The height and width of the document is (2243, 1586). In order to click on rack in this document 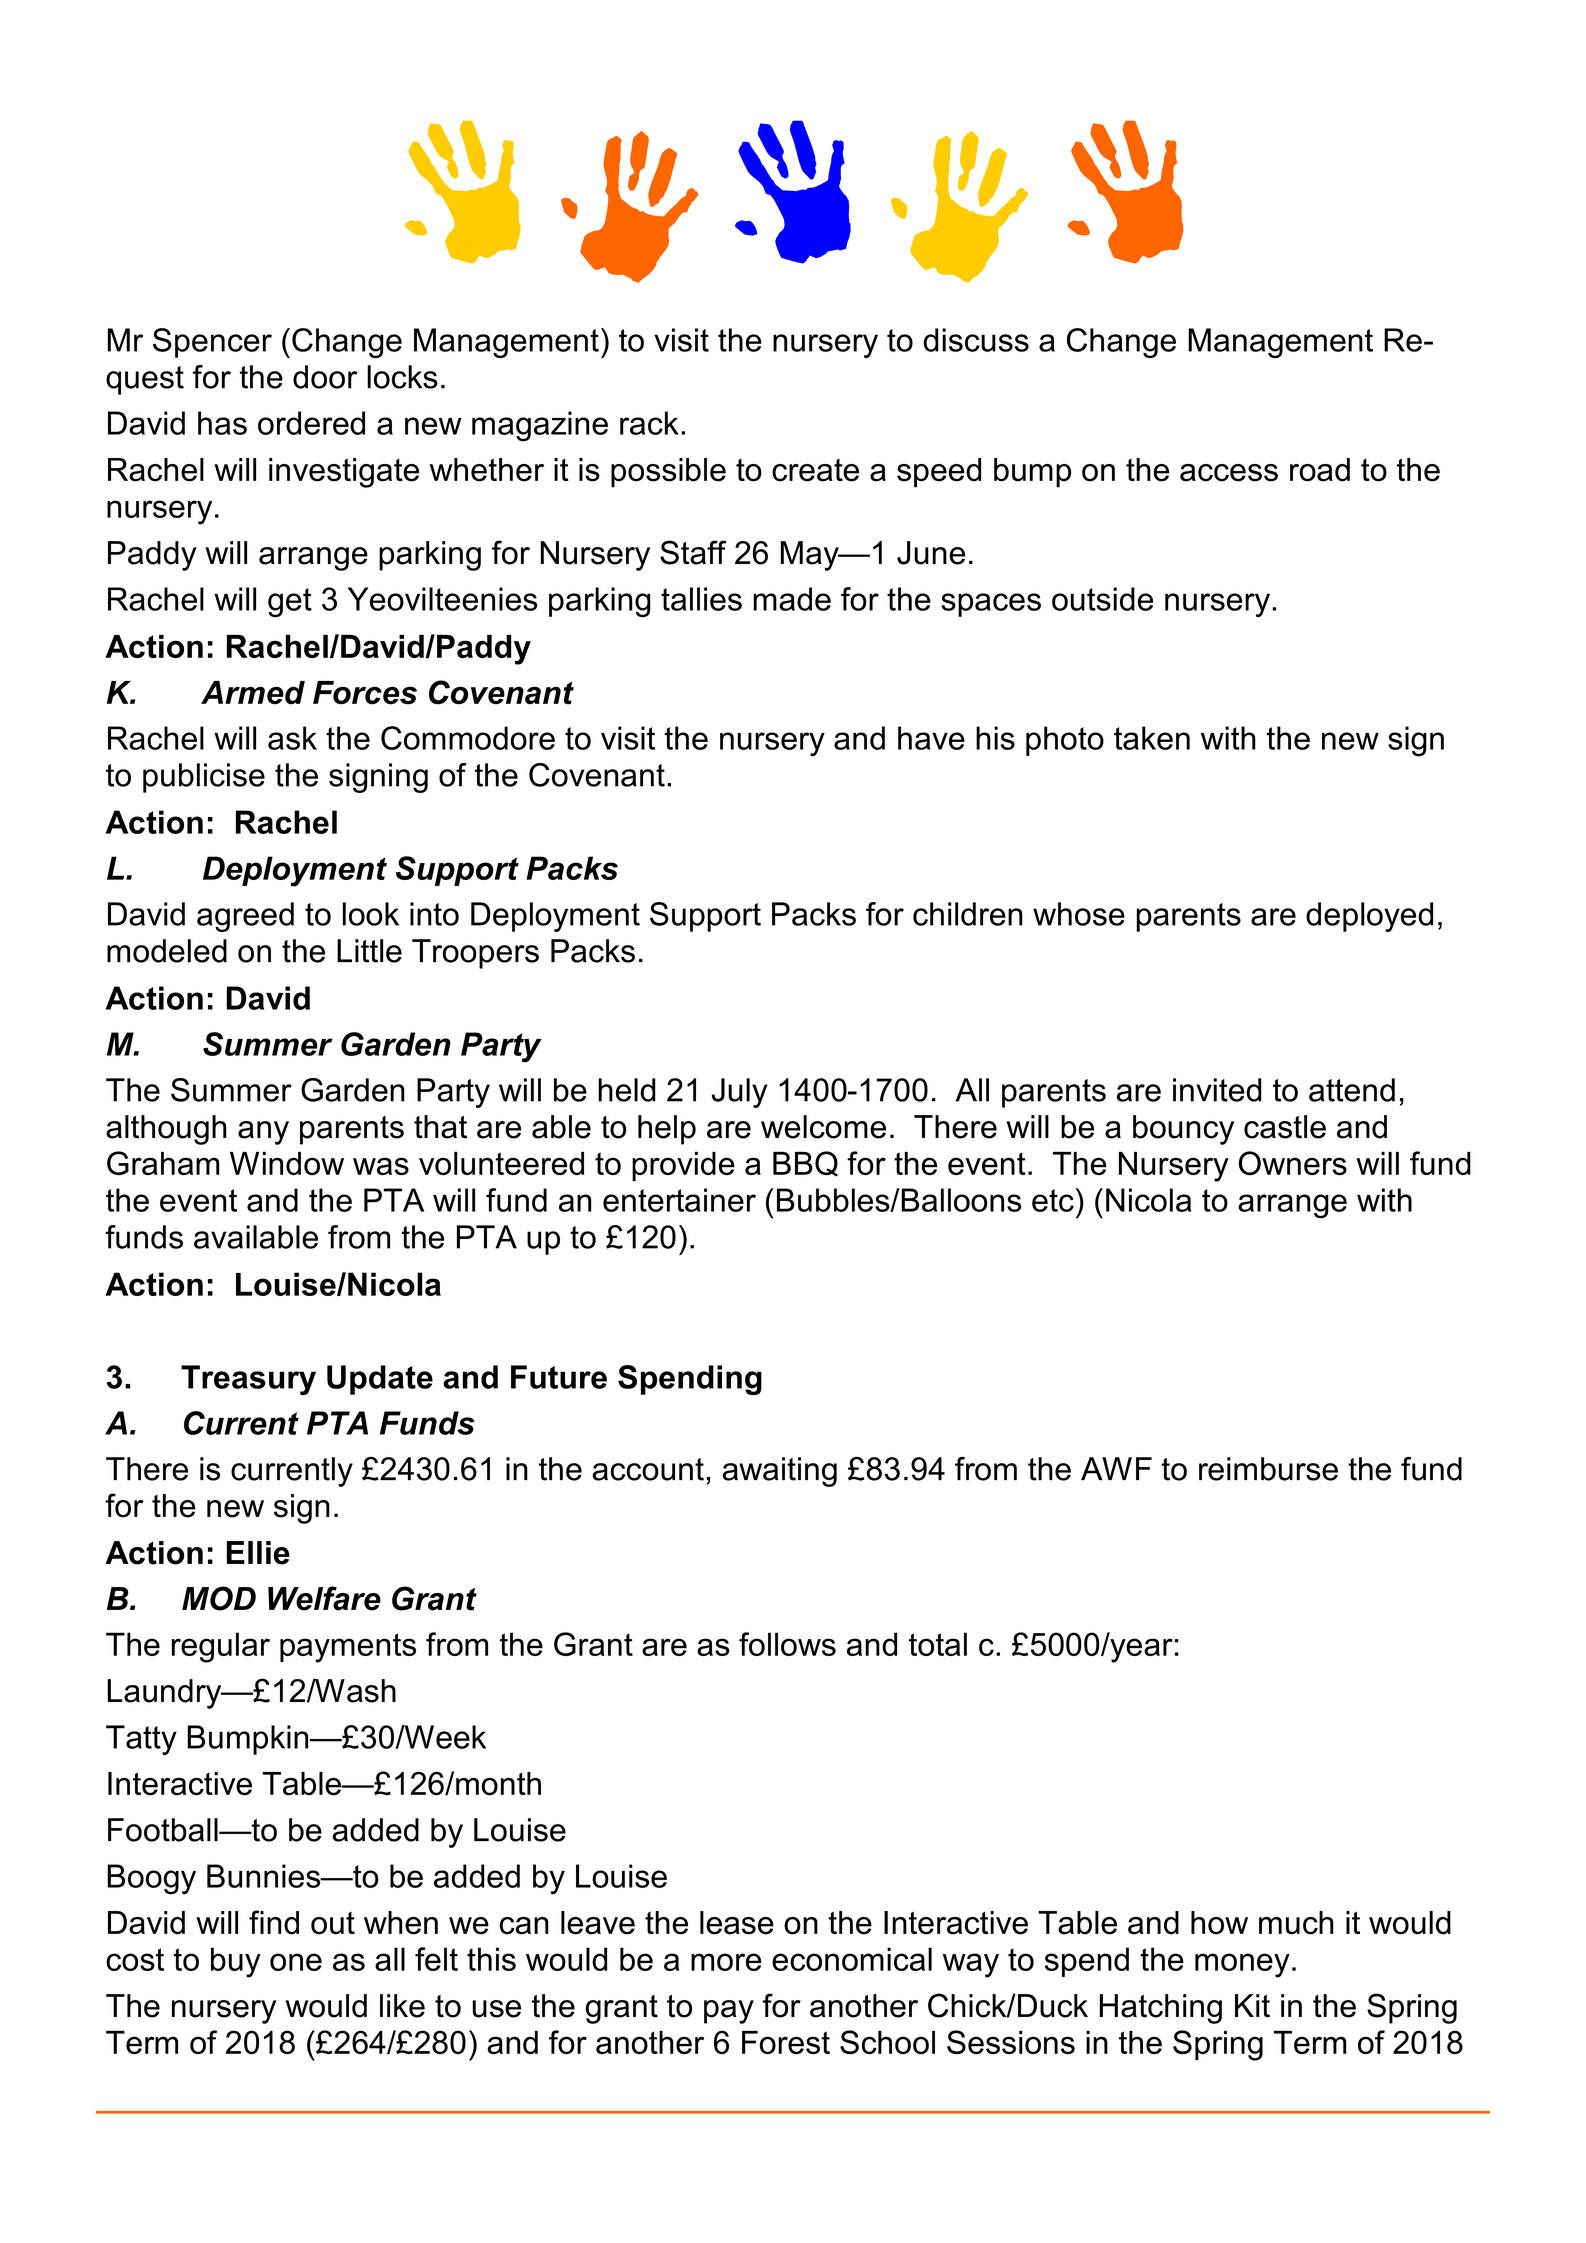, I will do `click(649, 423)`.
